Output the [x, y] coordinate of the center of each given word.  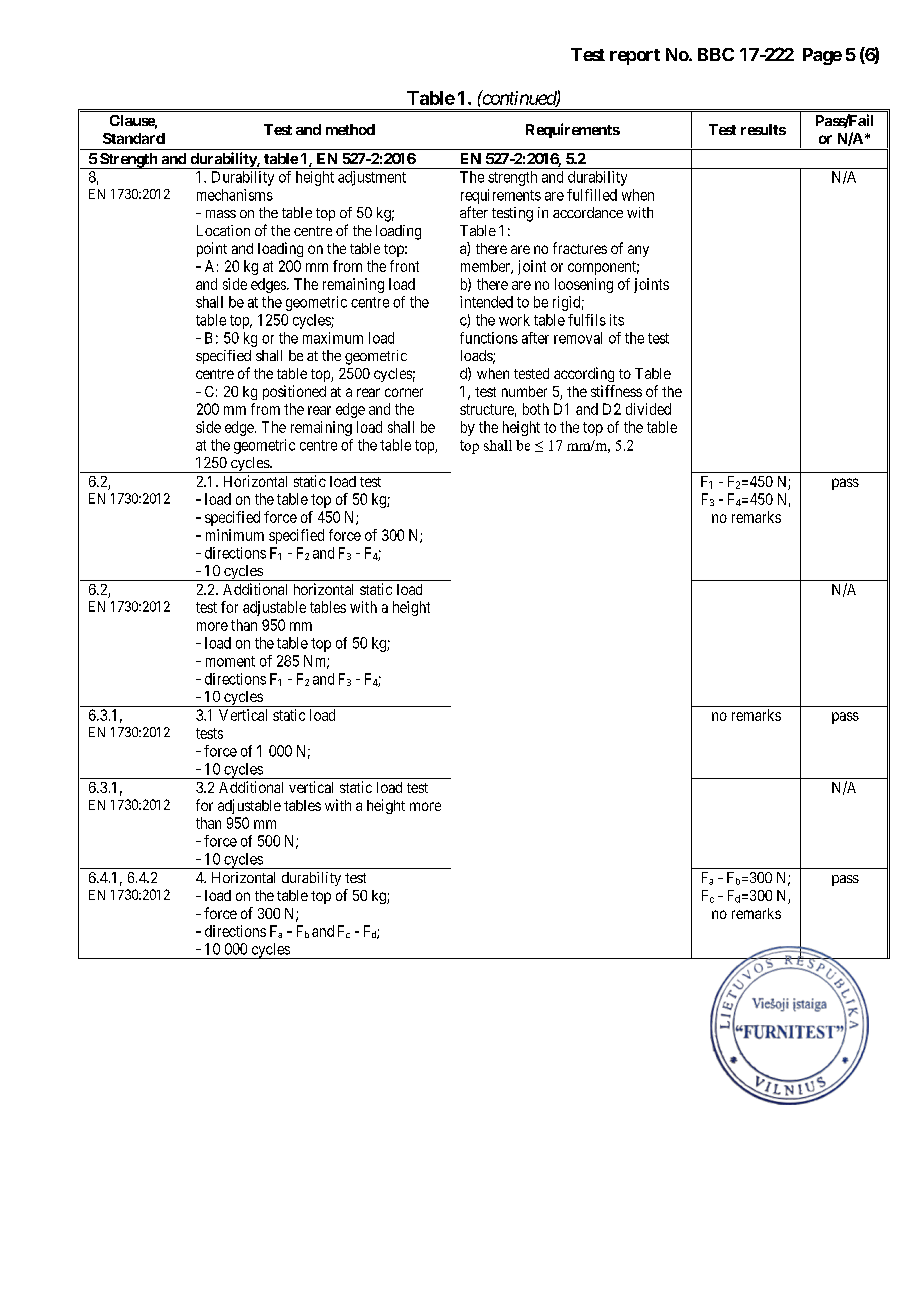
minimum [235, 535]
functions [489, 338]
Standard [134, 138]
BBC [716, 54]
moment [230, 661]
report [635, 57]
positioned [294, 392]
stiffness [616, 391]
